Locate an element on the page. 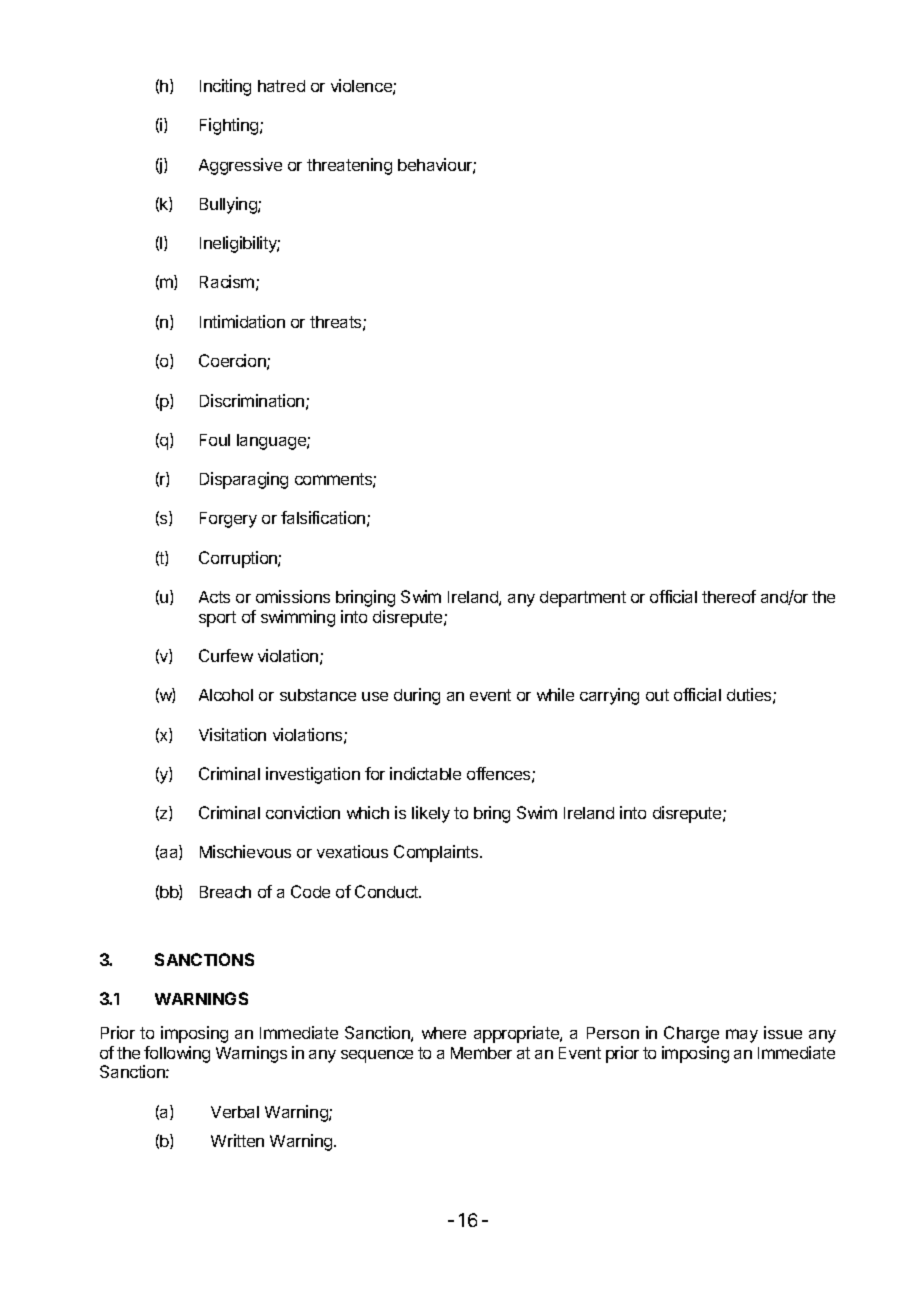 This image has width=924, height=1308. Verbal is located at coordinates (235, 1112).
